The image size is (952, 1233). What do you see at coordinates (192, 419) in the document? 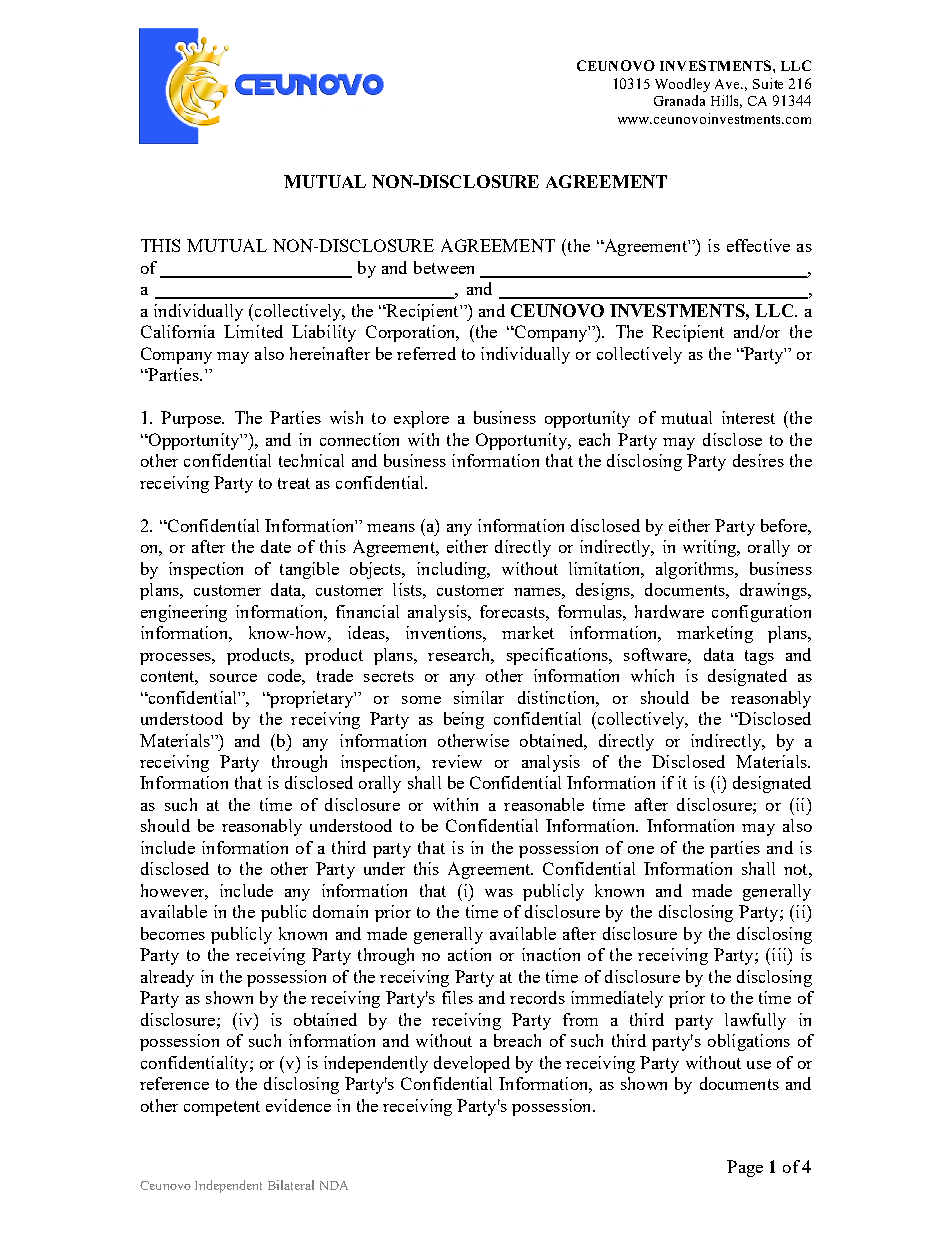
I see `Purpose` at bounding box center [192, 419].
